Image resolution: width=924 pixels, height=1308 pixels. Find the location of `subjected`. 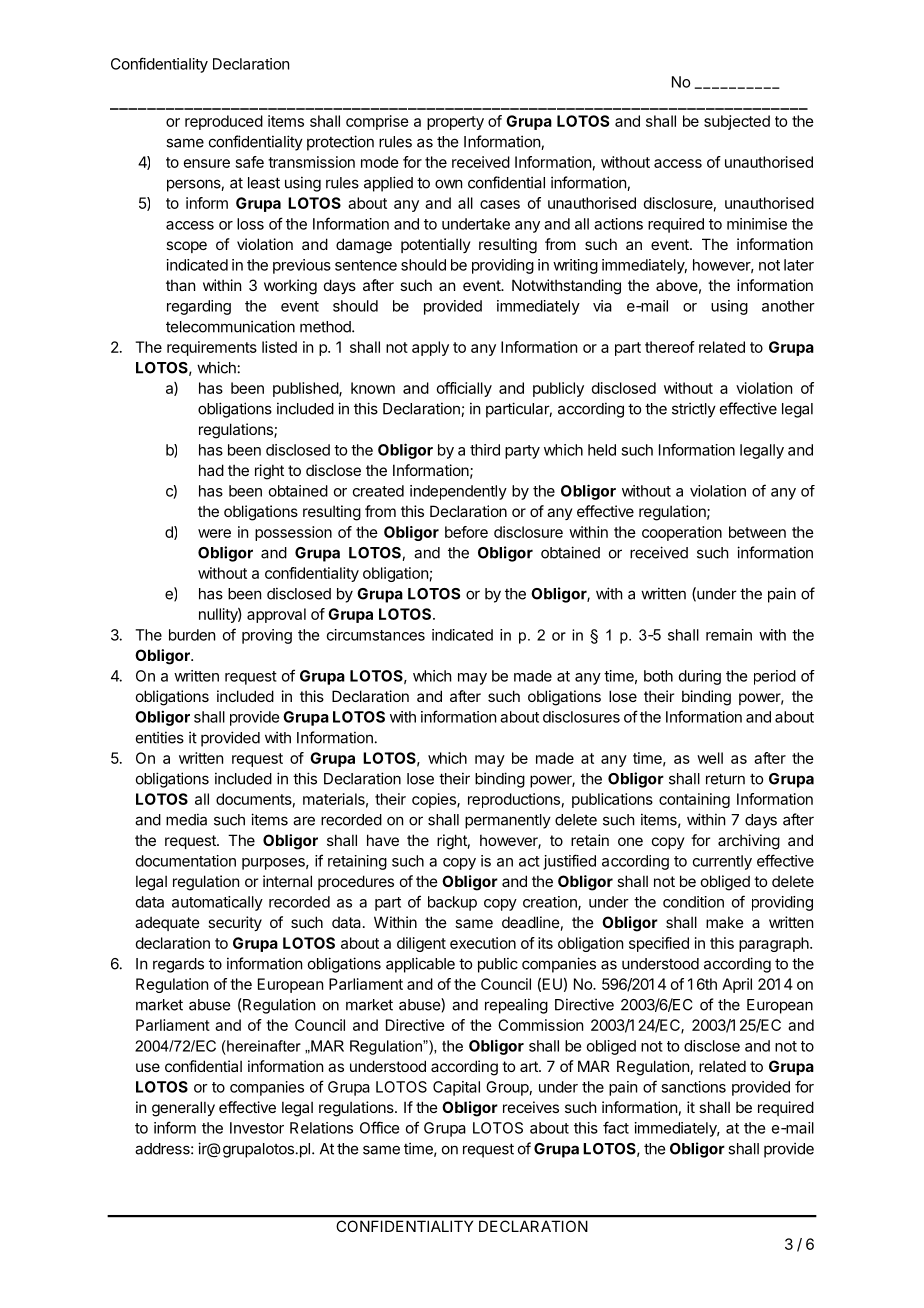

subjected is located at coordinates (737, 122).
